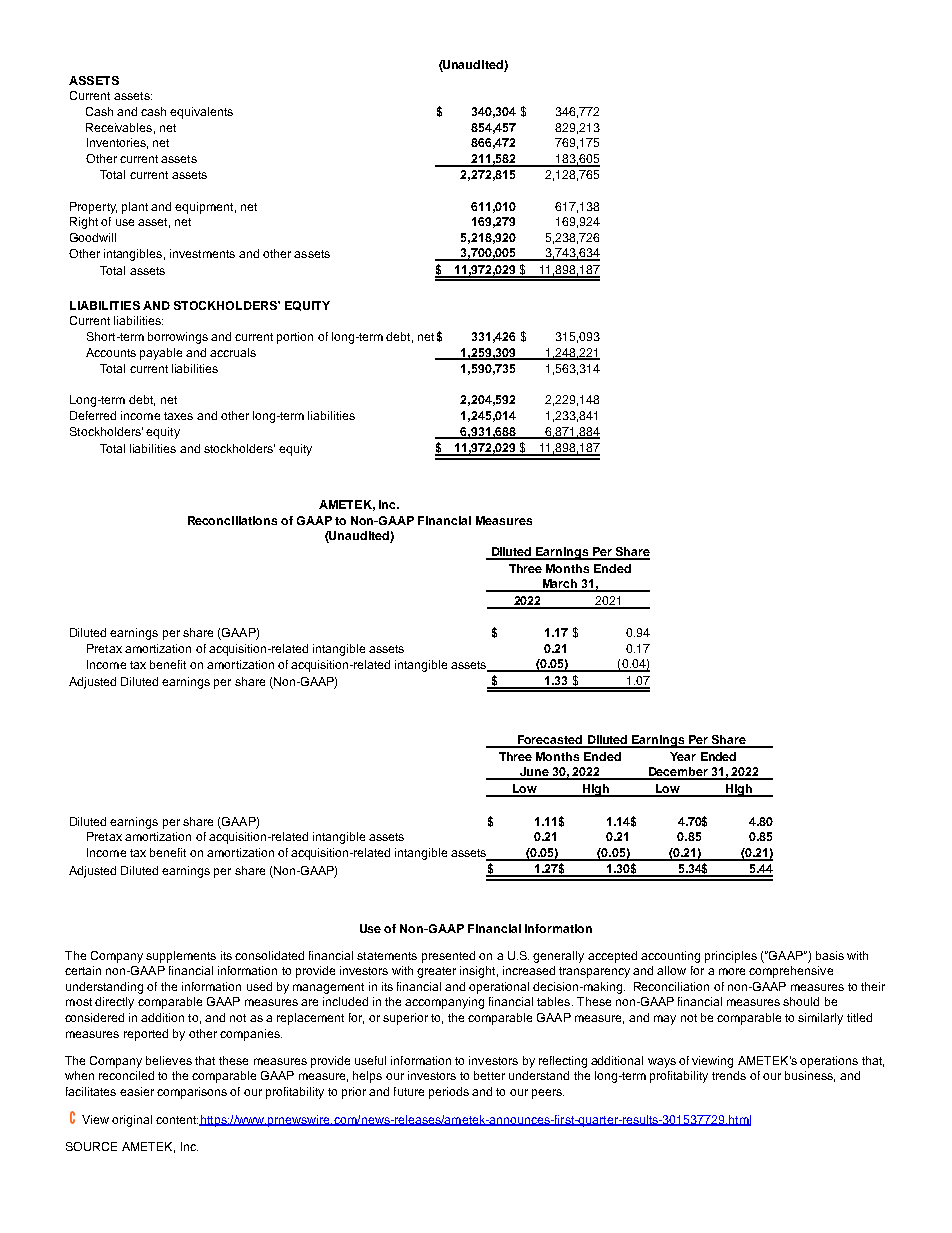 The height and width of the image is (1233, 952). Describe the element at coordinates (192, 1093) in the image. I see `comparisons` at that location.
